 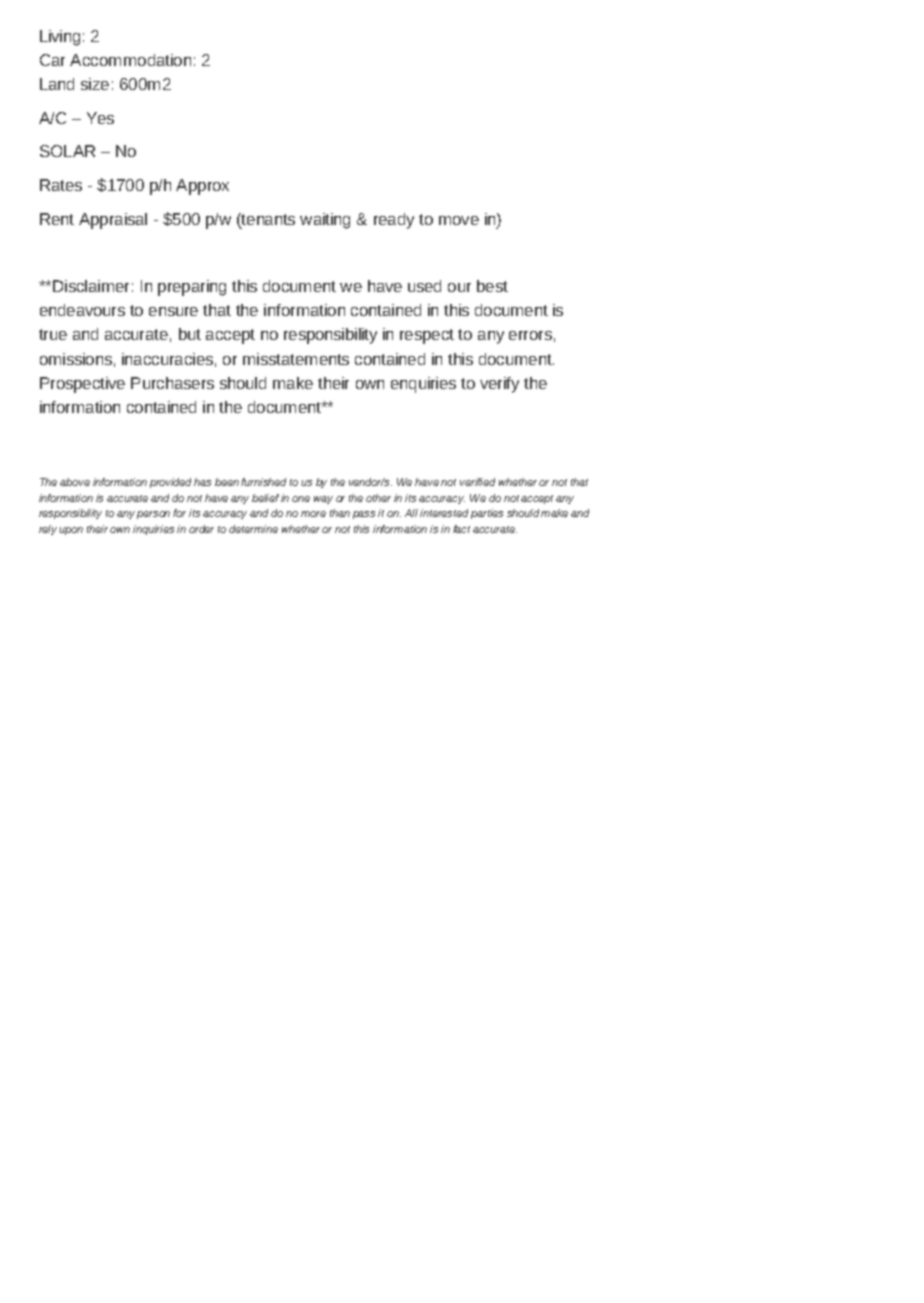 What do you see at coordinates (71, 531) in the document?
I see `upon` at bounding box center [71, 531].
